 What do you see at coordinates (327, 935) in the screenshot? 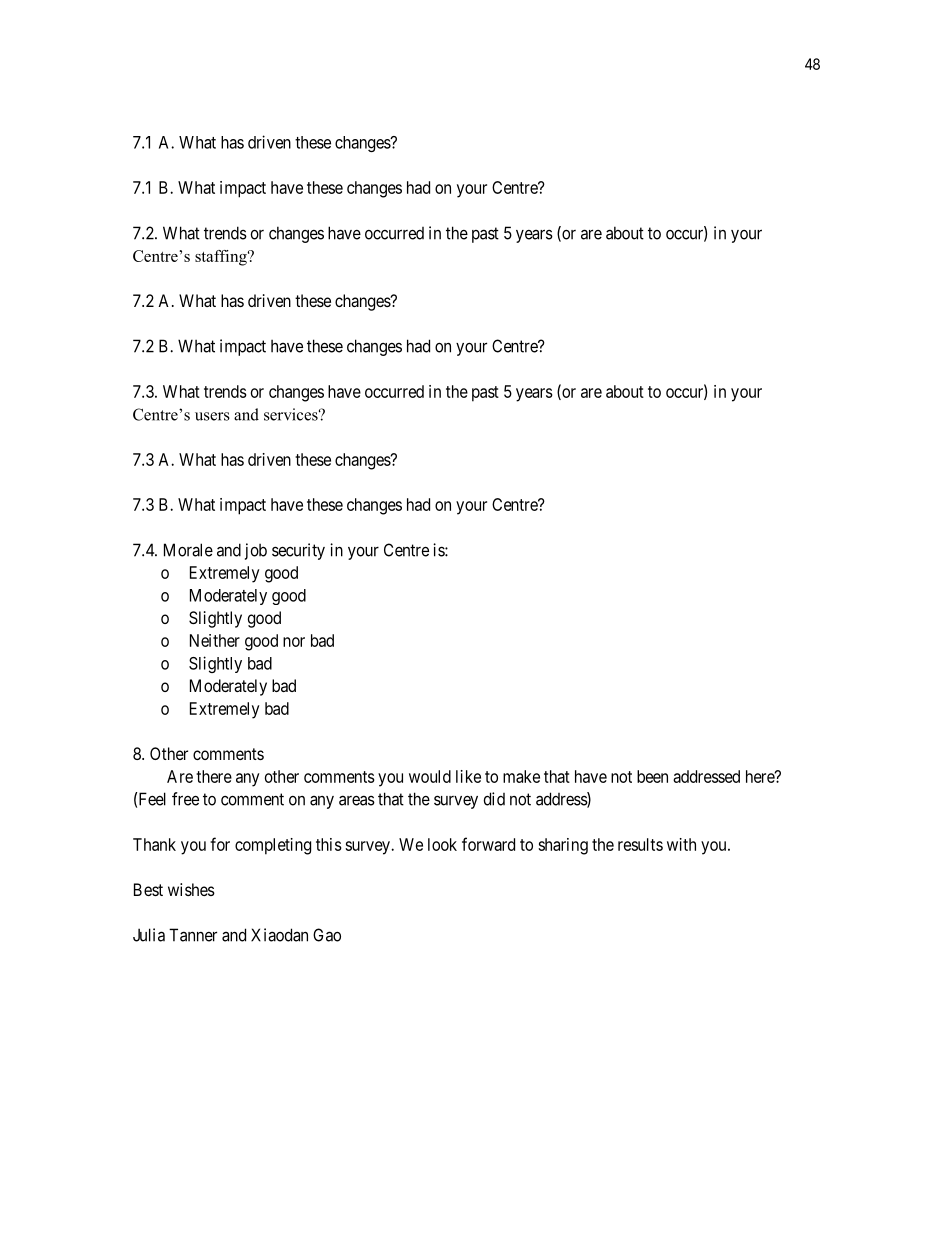
I see `Gao` at bounding box center [327, 935].
